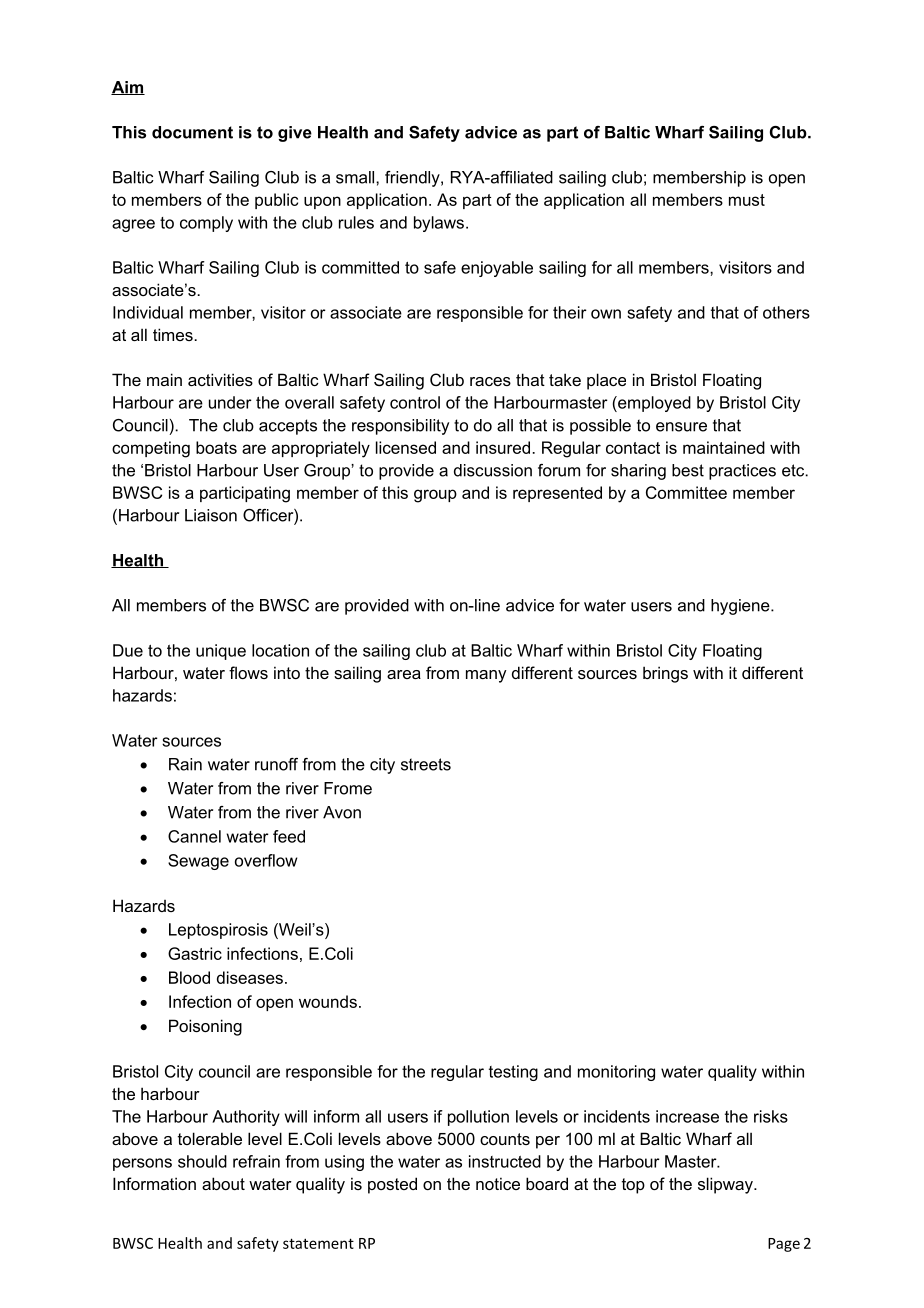 Image resolution: width=924 pixels, height=1308 pixels. Describe the element at coordinates (192, 132) in the page. I see `document` at that location.
